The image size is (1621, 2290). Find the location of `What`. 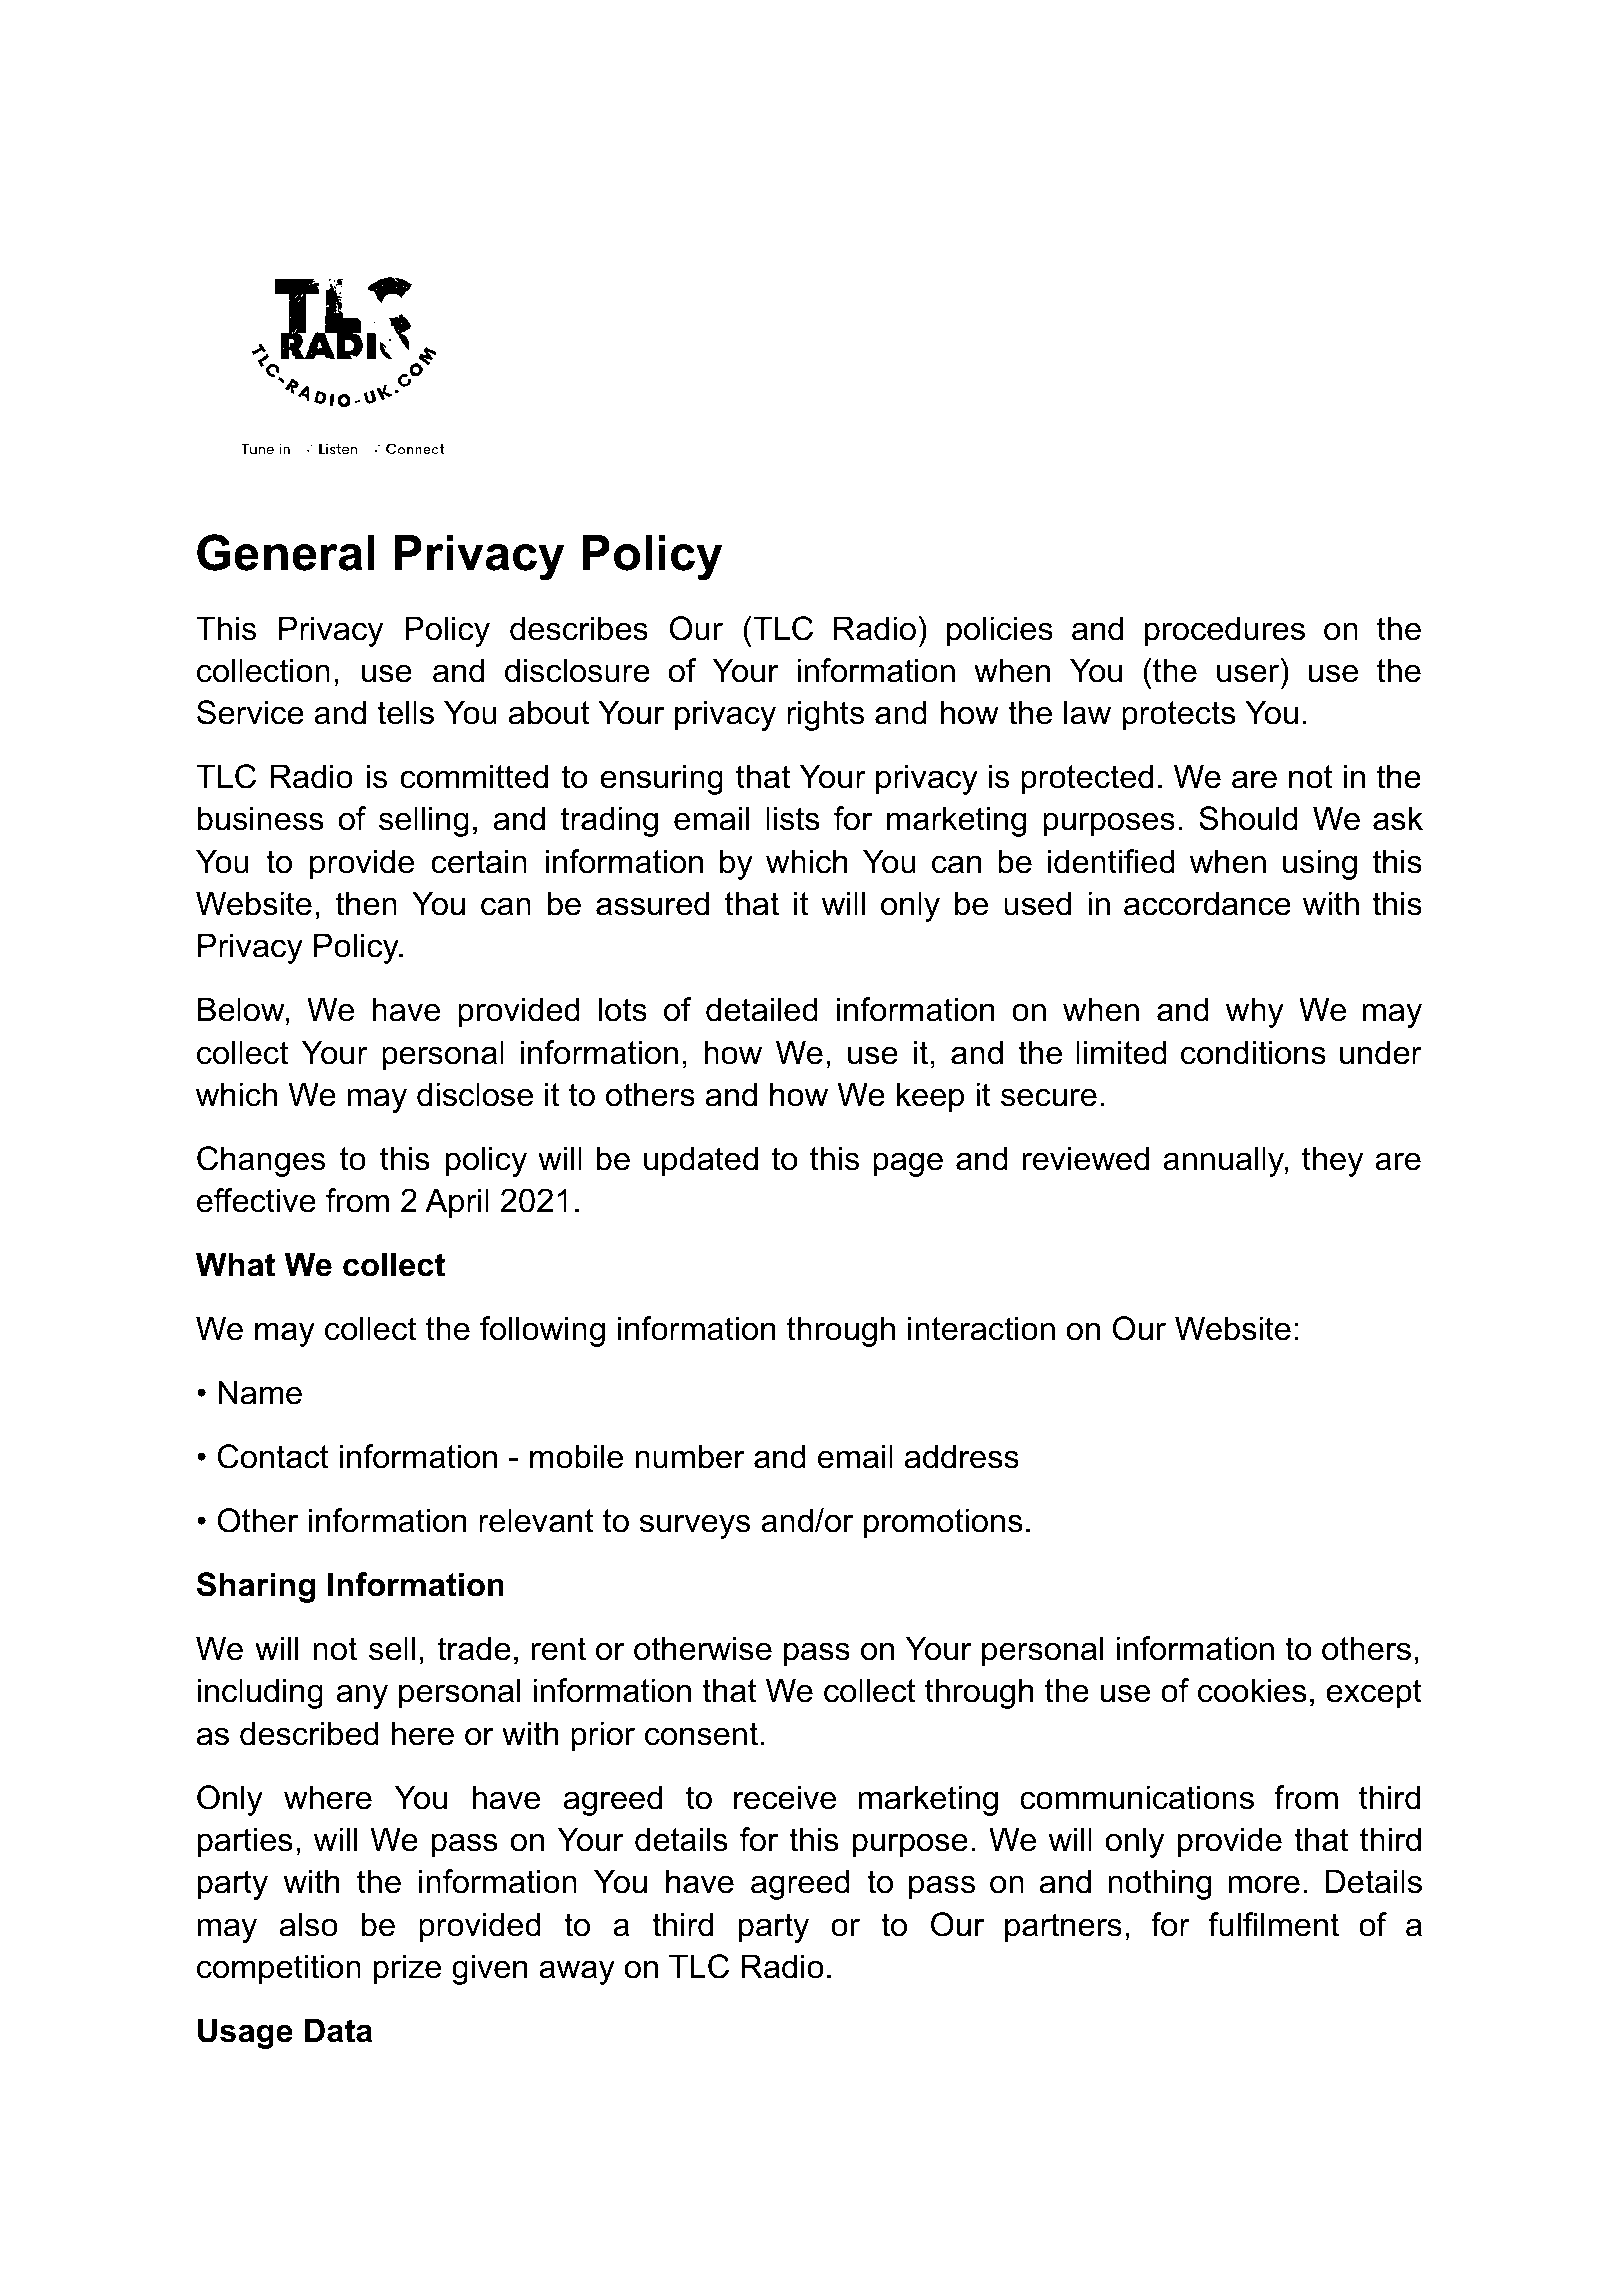

What is located at coordinates (235, 1264).
